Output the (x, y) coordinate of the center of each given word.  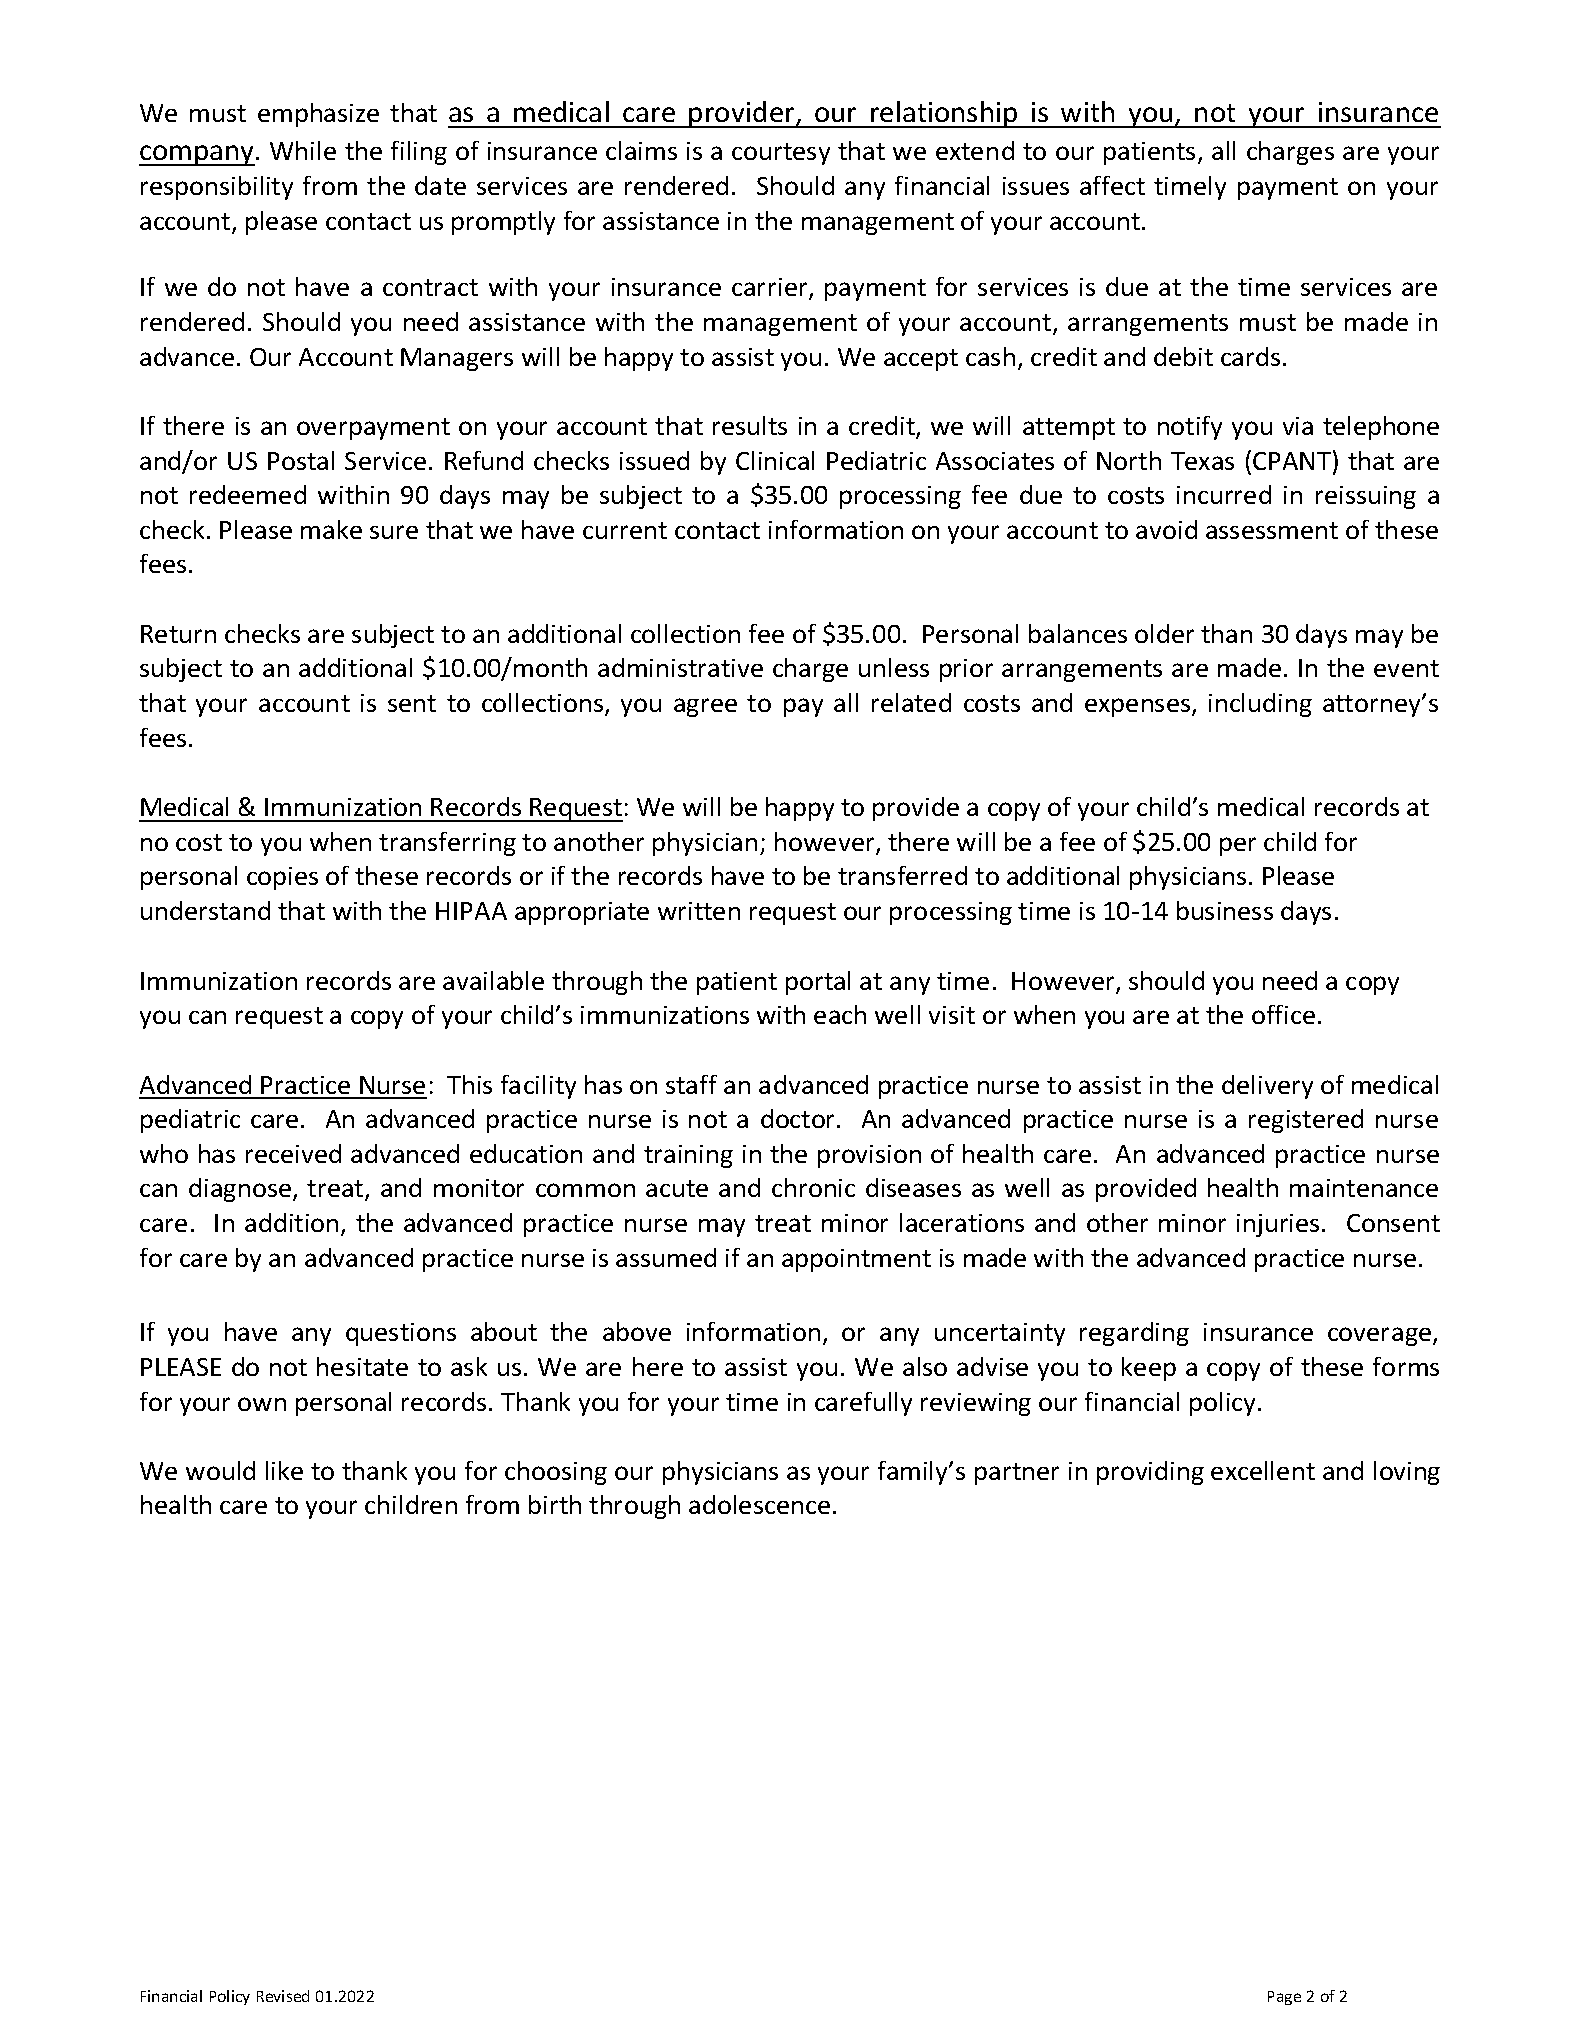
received (293, 1153)
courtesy (781, 154)
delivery (1267, 1087)
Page (1284, 1998)
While (303, 150)
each (840, 1014)
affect (1112, 185)
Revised (283, 1996)
